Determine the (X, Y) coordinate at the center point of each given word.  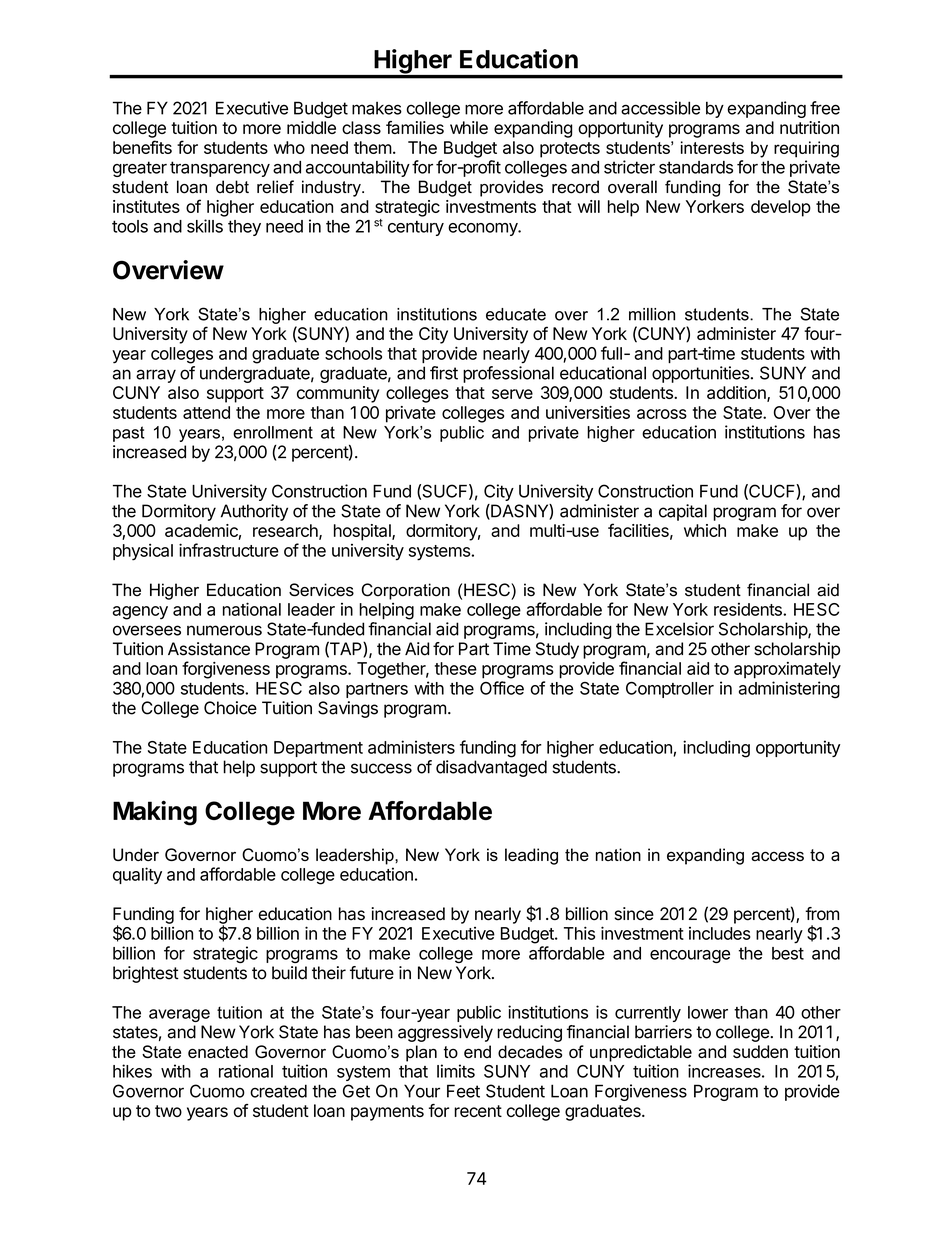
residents (749, 609)
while (469, 127)
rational (246, 1071)
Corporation (405, 591)
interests (712, 147)
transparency (220, 169)
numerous (224, 630)
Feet (463, 1091)
